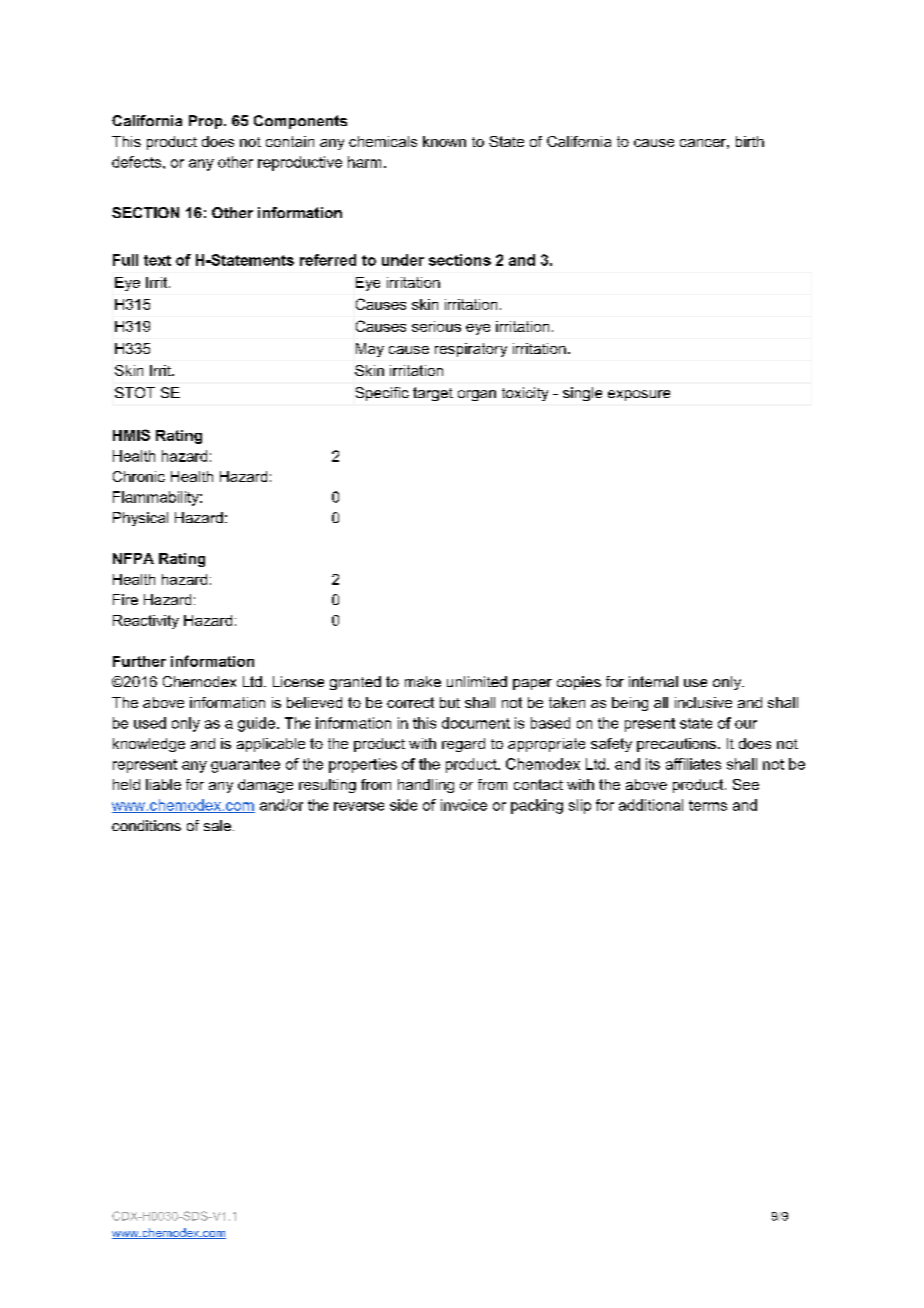 The width and height of the screenshot is (924, 1308). What do you see at coordinates (444, 141) in the screenshot?
I see `known` at bounding box center [444, 141].
